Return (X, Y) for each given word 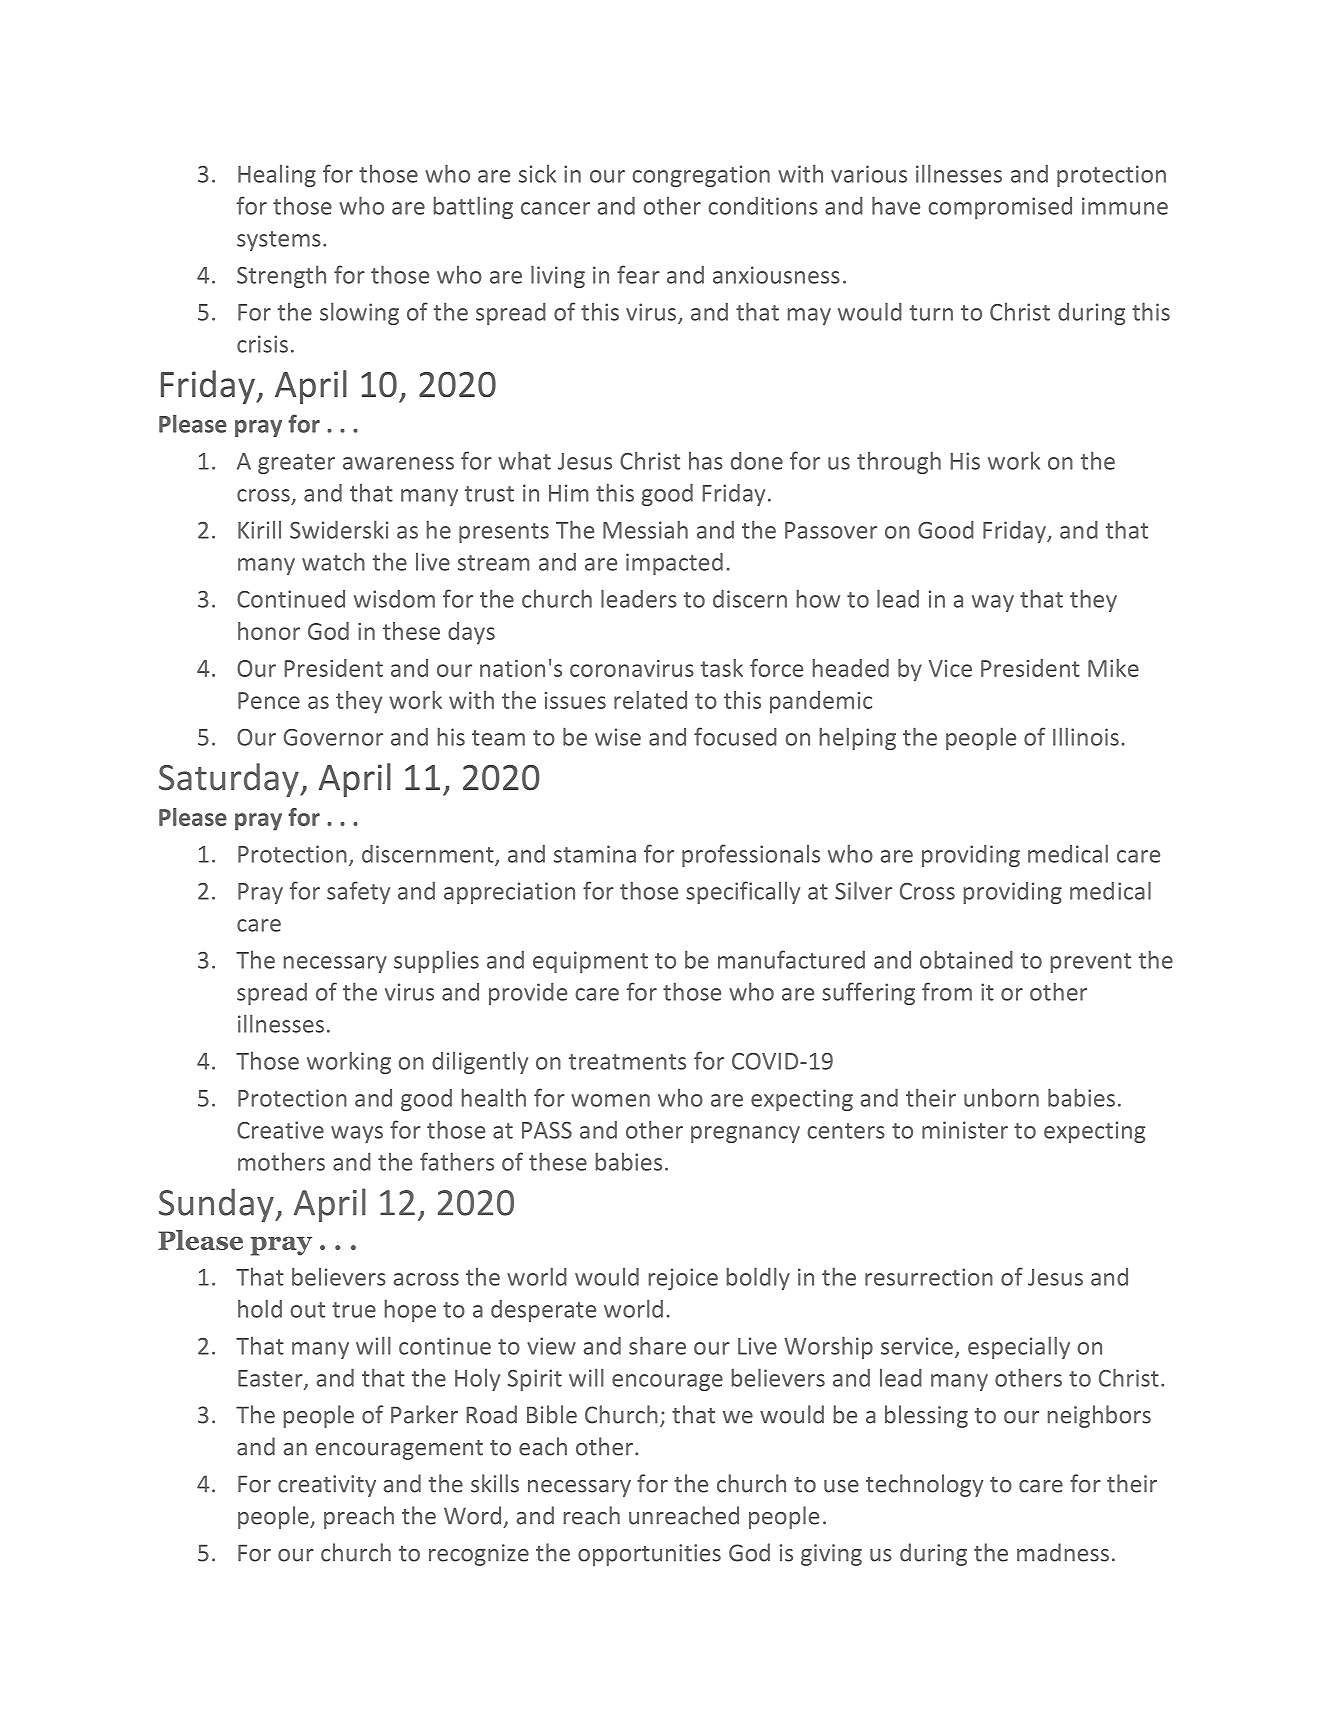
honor (269, 631)
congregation (701, 176)
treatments (627, 1062)
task (722, 668)
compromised (1000, 208)
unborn (1001, 1098)
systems (279, 241)
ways (357, 1134)
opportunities (649, 1555)
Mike (1113, 668)
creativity (327, 1486)
